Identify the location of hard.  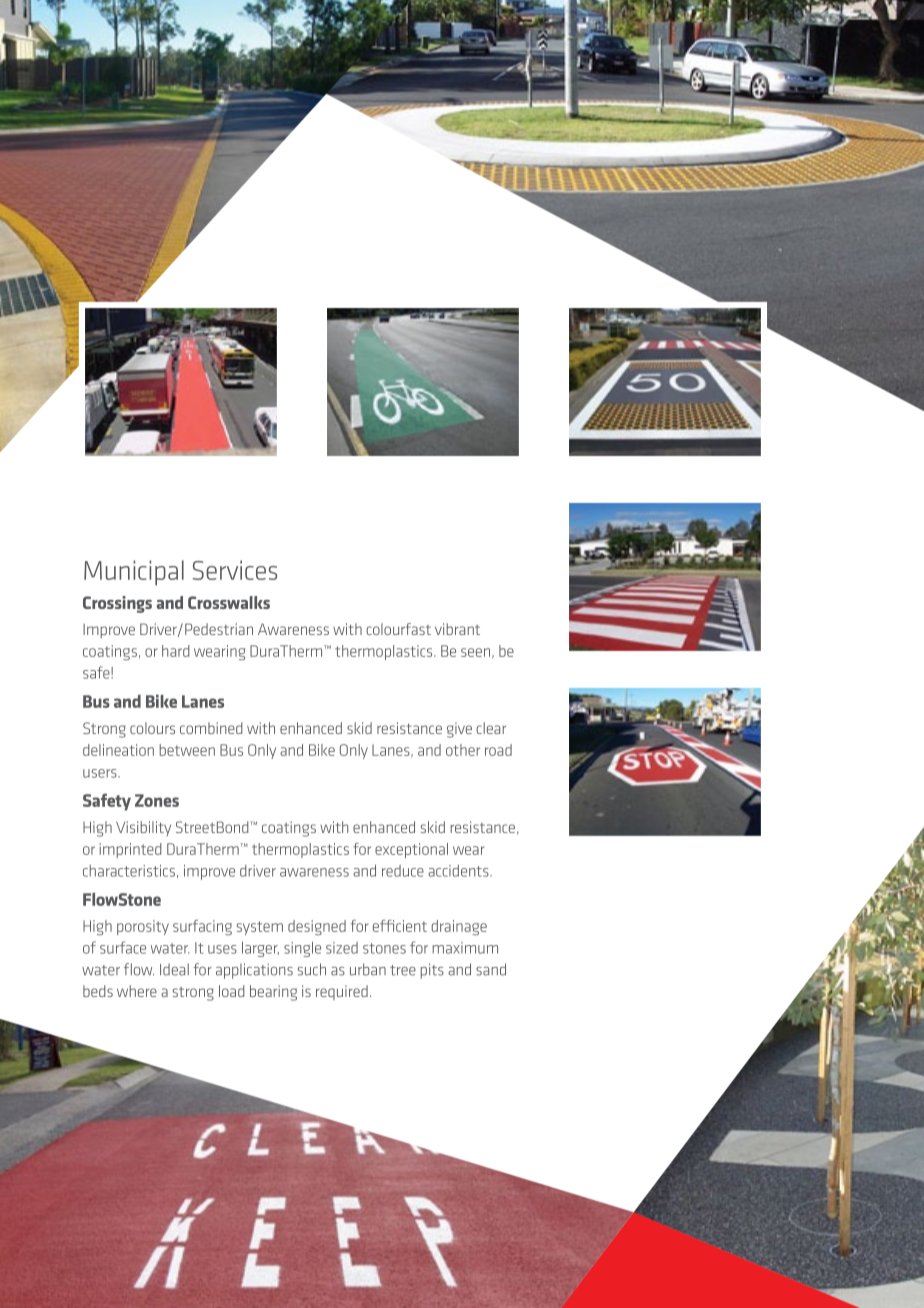
(176, 651).
